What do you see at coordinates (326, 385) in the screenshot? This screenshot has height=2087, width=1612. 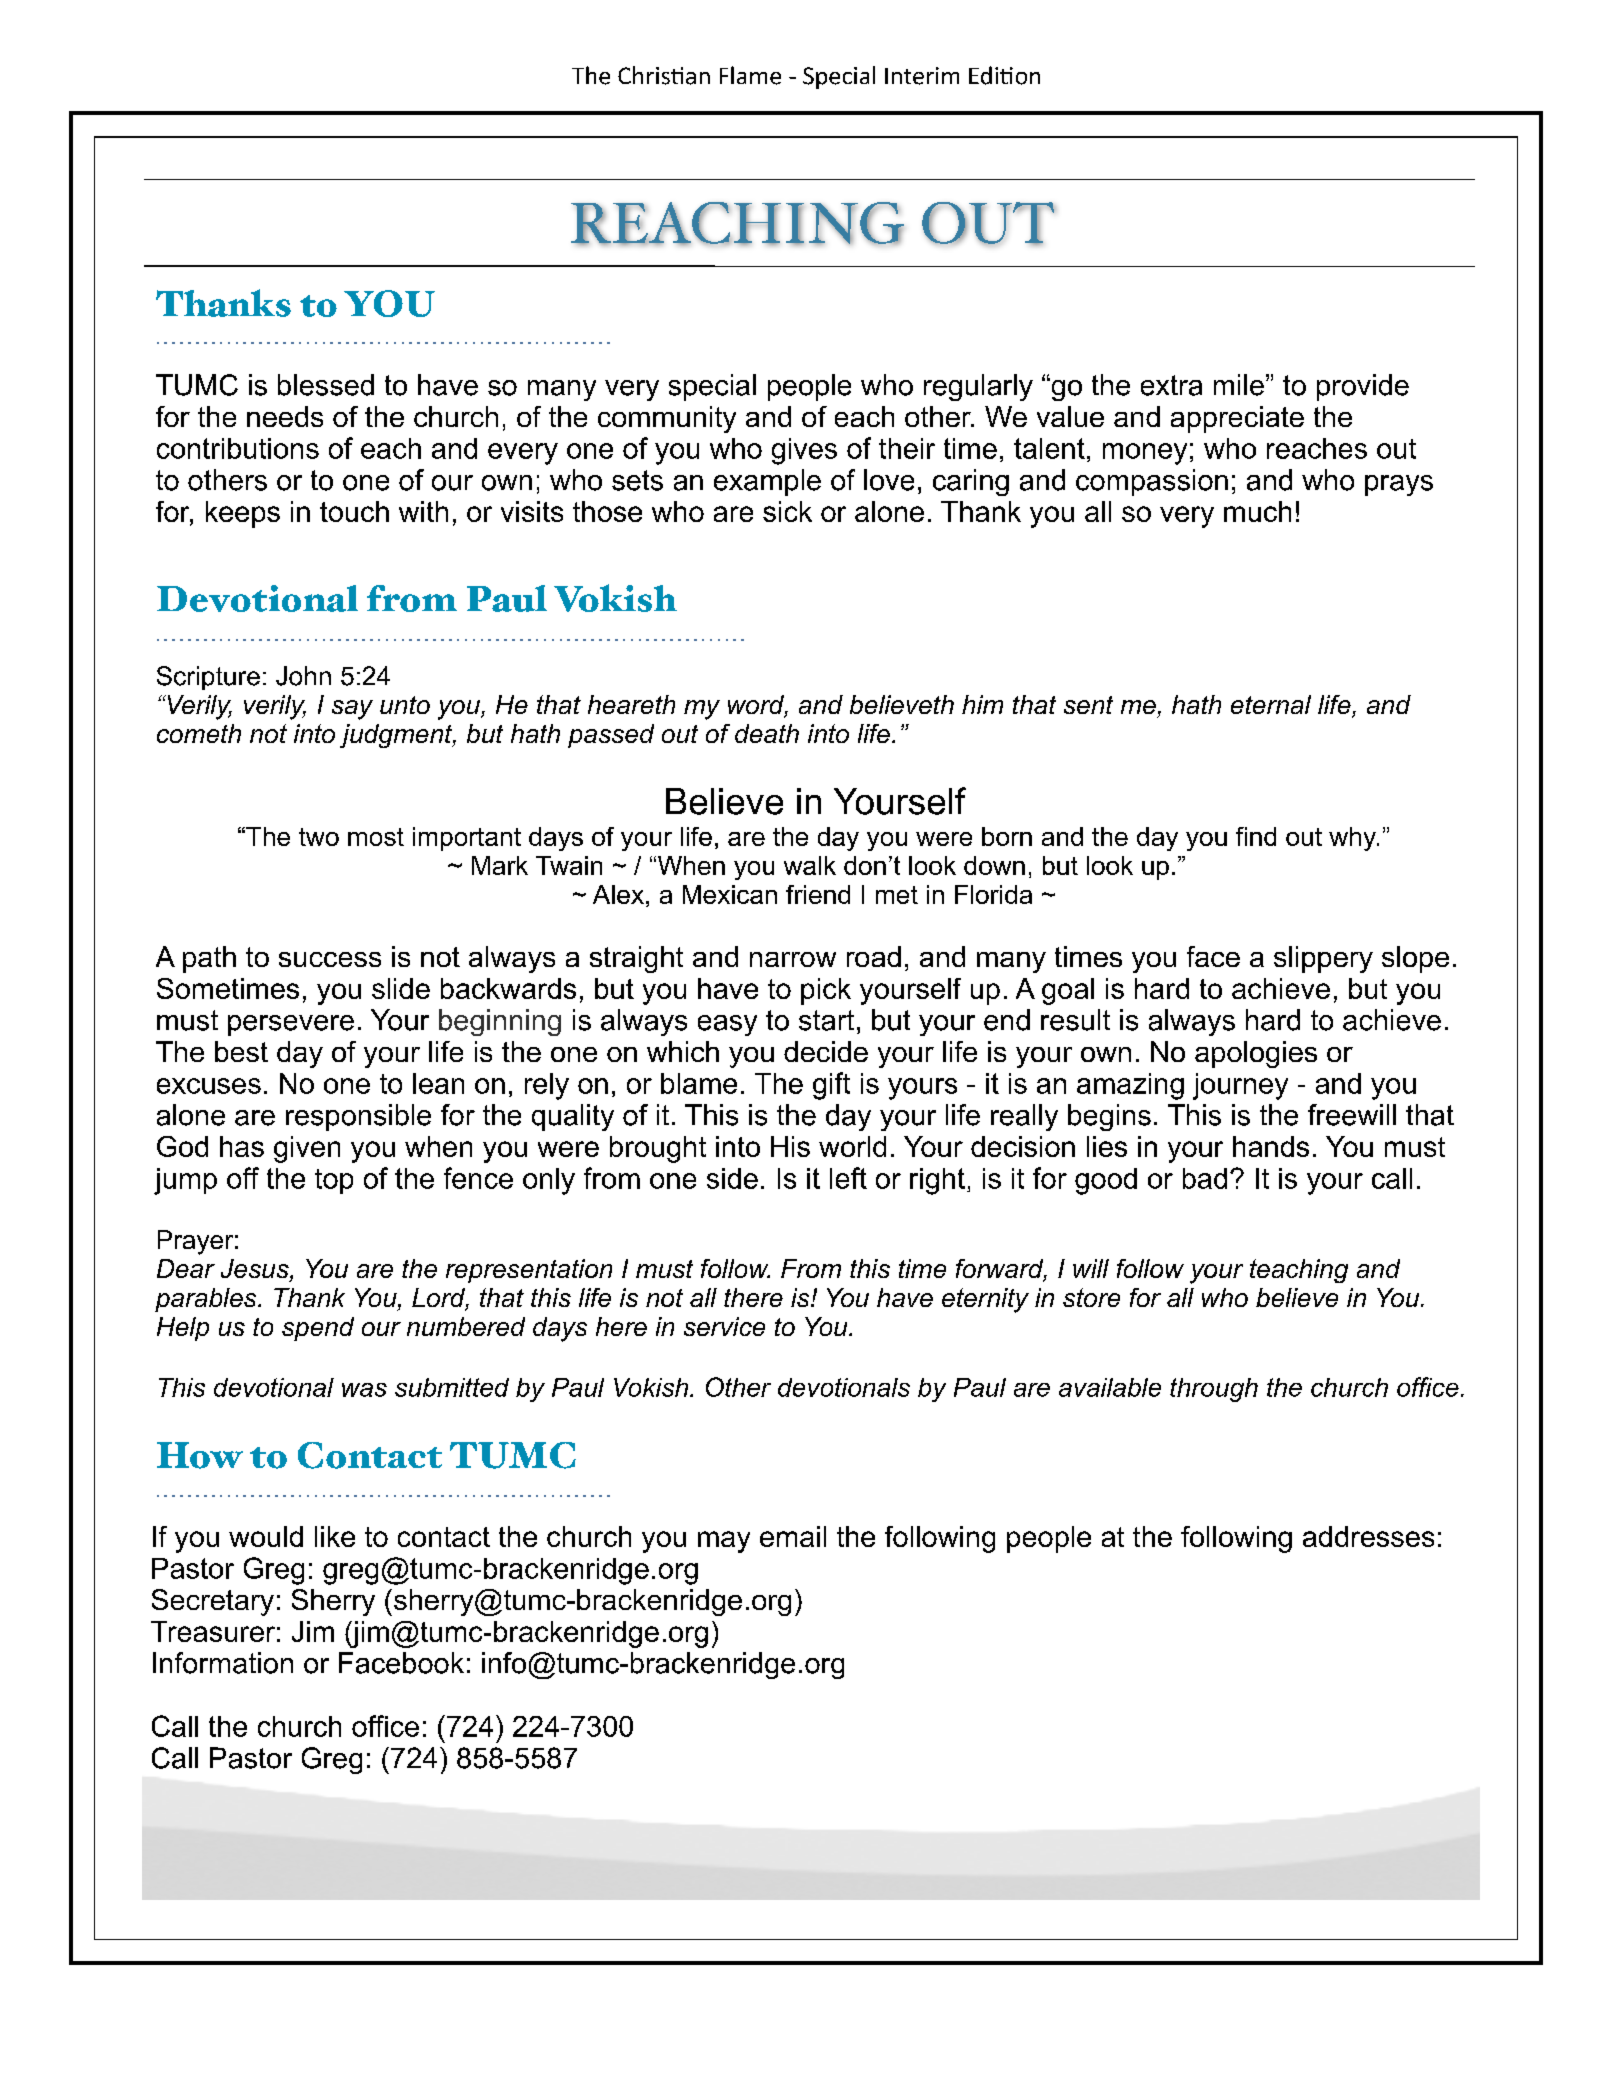 I see `blessed` at bounding box center [326, 385].
